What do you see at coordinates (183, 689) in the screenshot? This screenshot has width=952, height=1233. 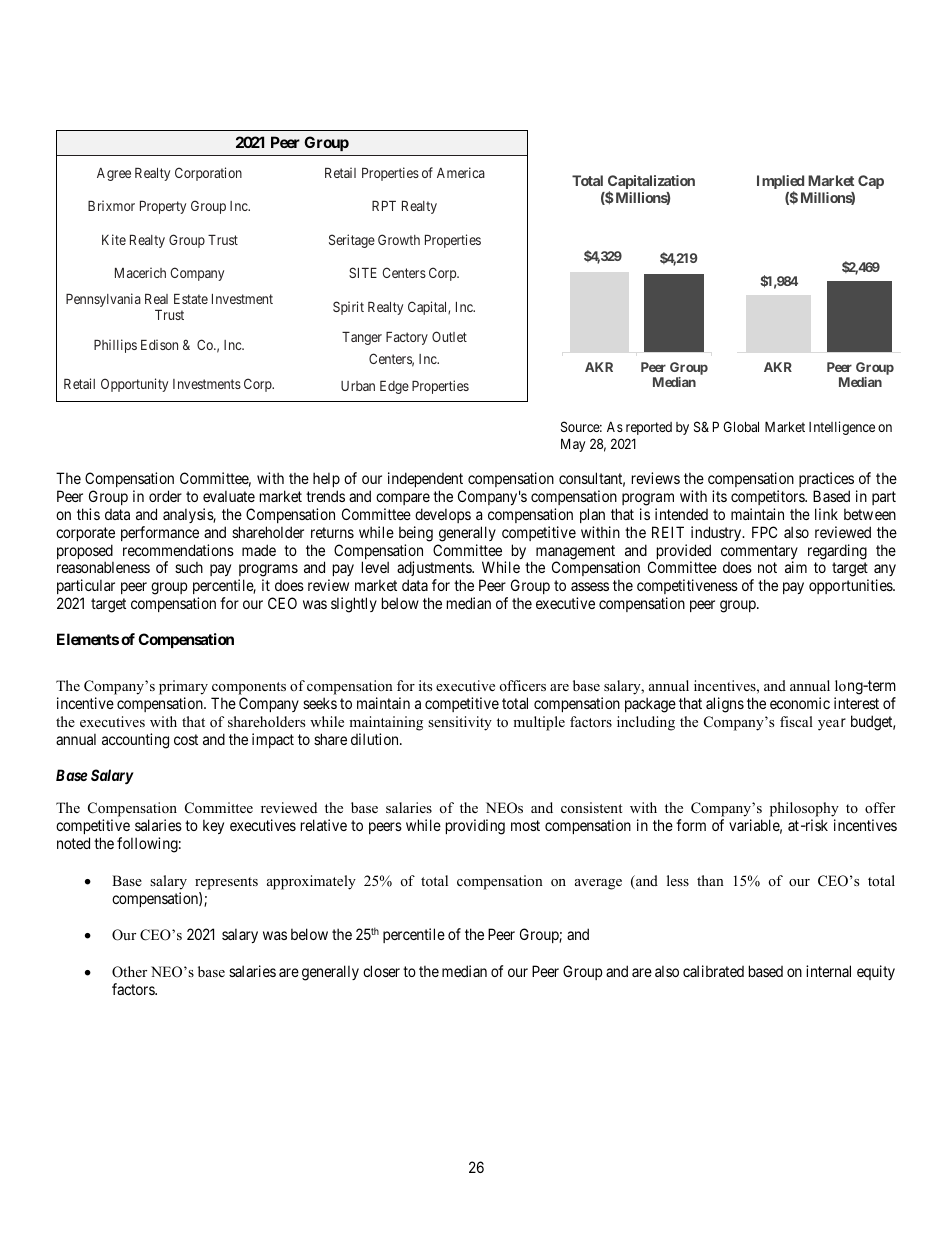 I see `primary` at bounding box center [183, 689].
